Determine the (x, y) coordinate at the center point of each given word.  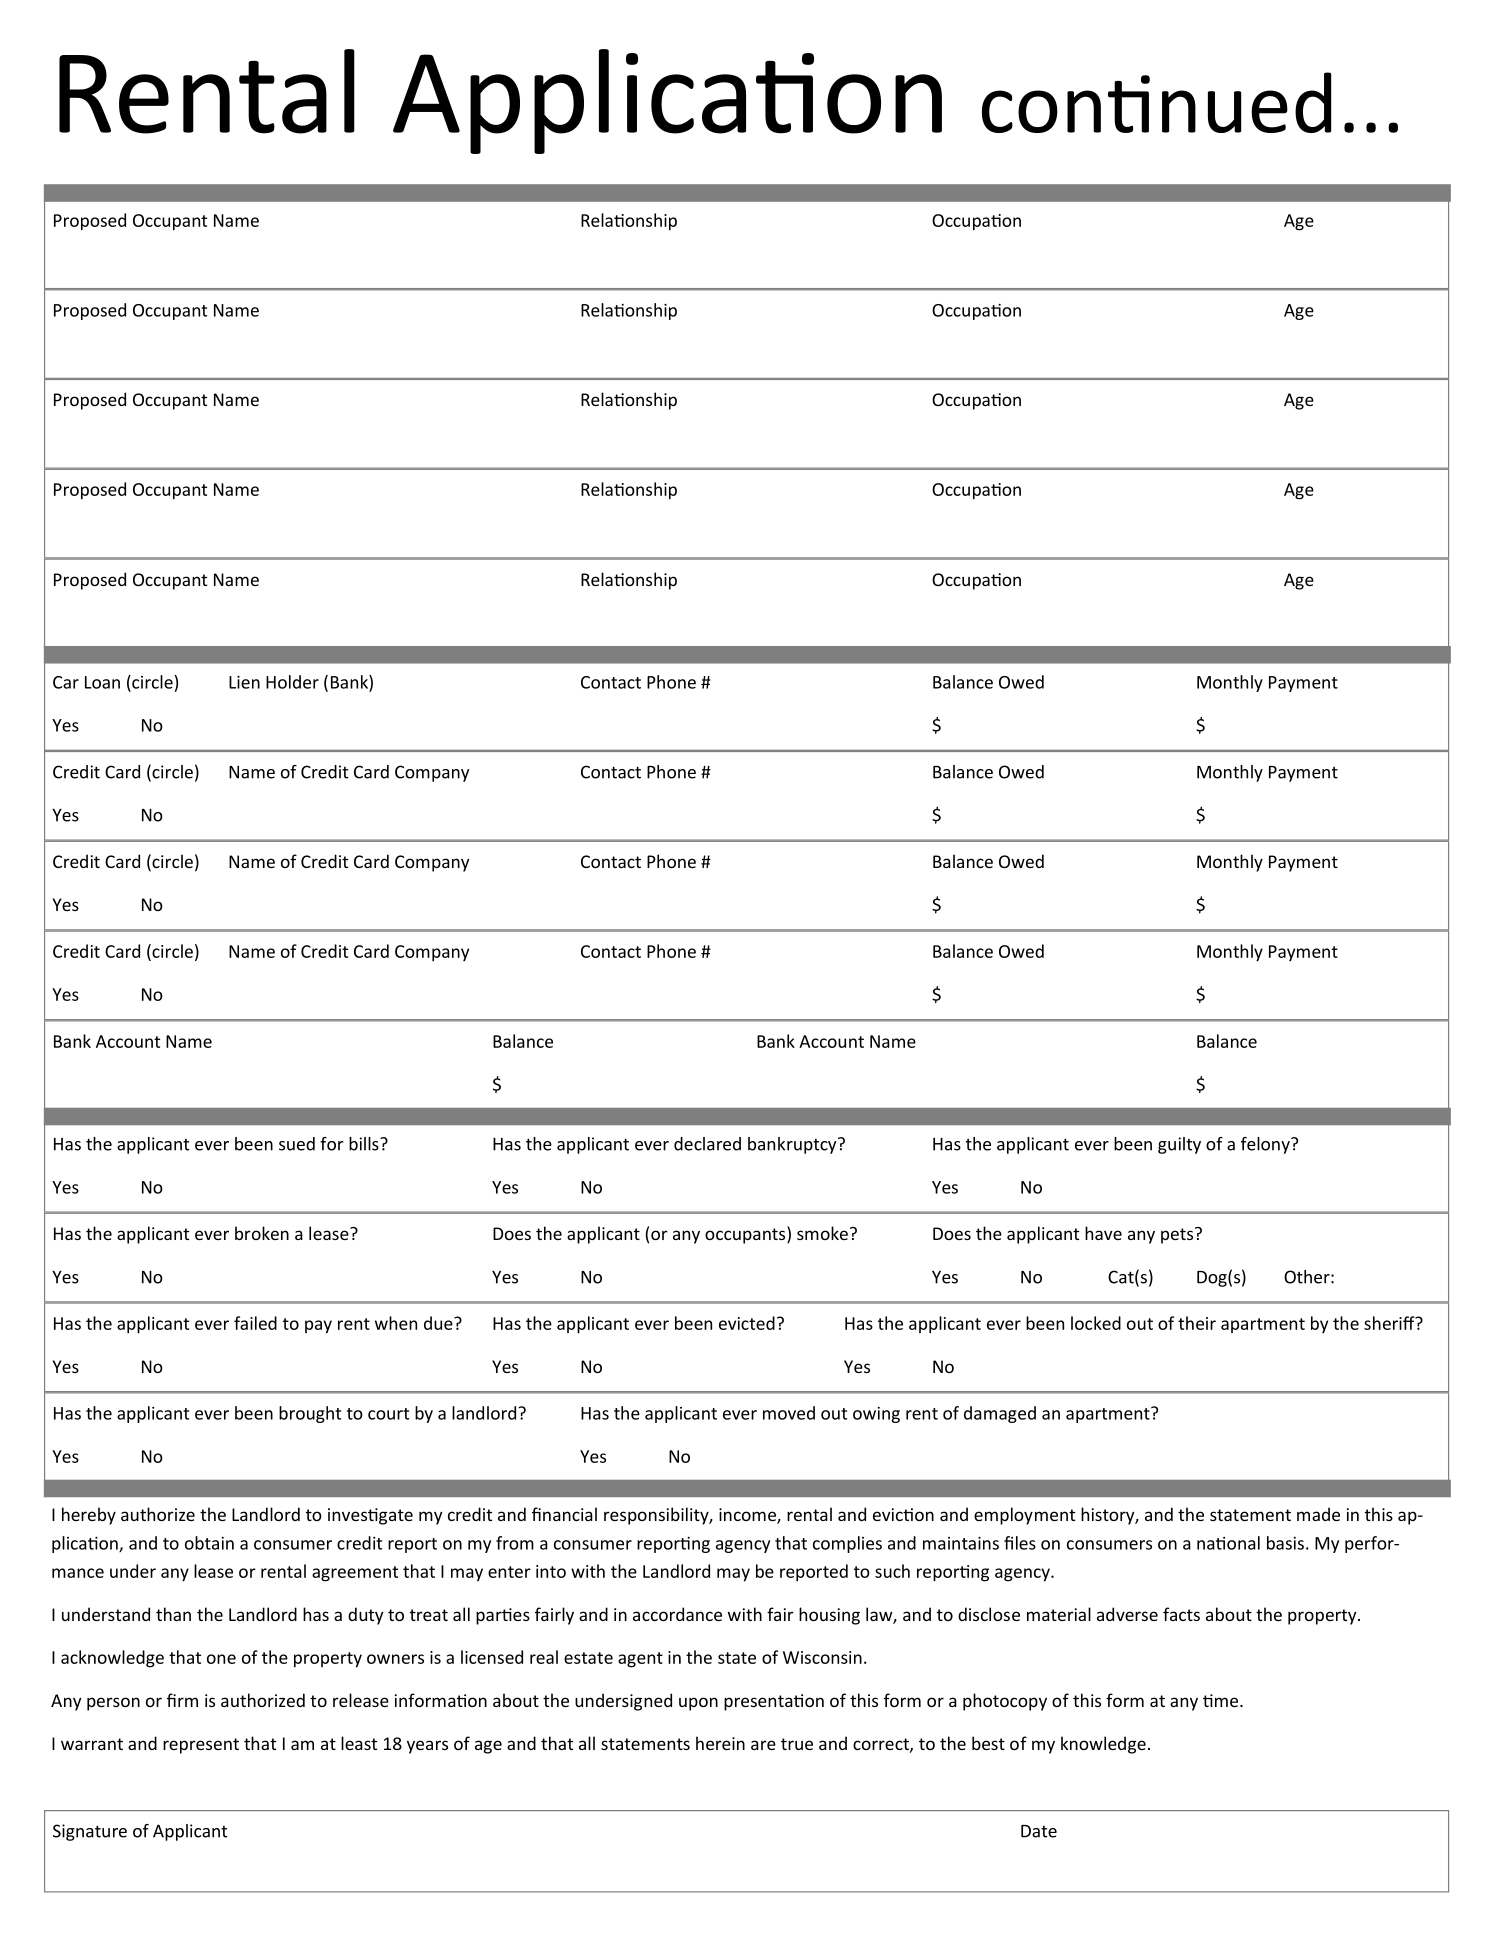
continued (1156, 102)
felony (1266, 1145)
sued (297, 1144)
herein (720, 1743)
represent (201, 1746)
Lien (244, 682)
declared (707, 1144)
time (1222, 1700)
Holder (292, 682)
